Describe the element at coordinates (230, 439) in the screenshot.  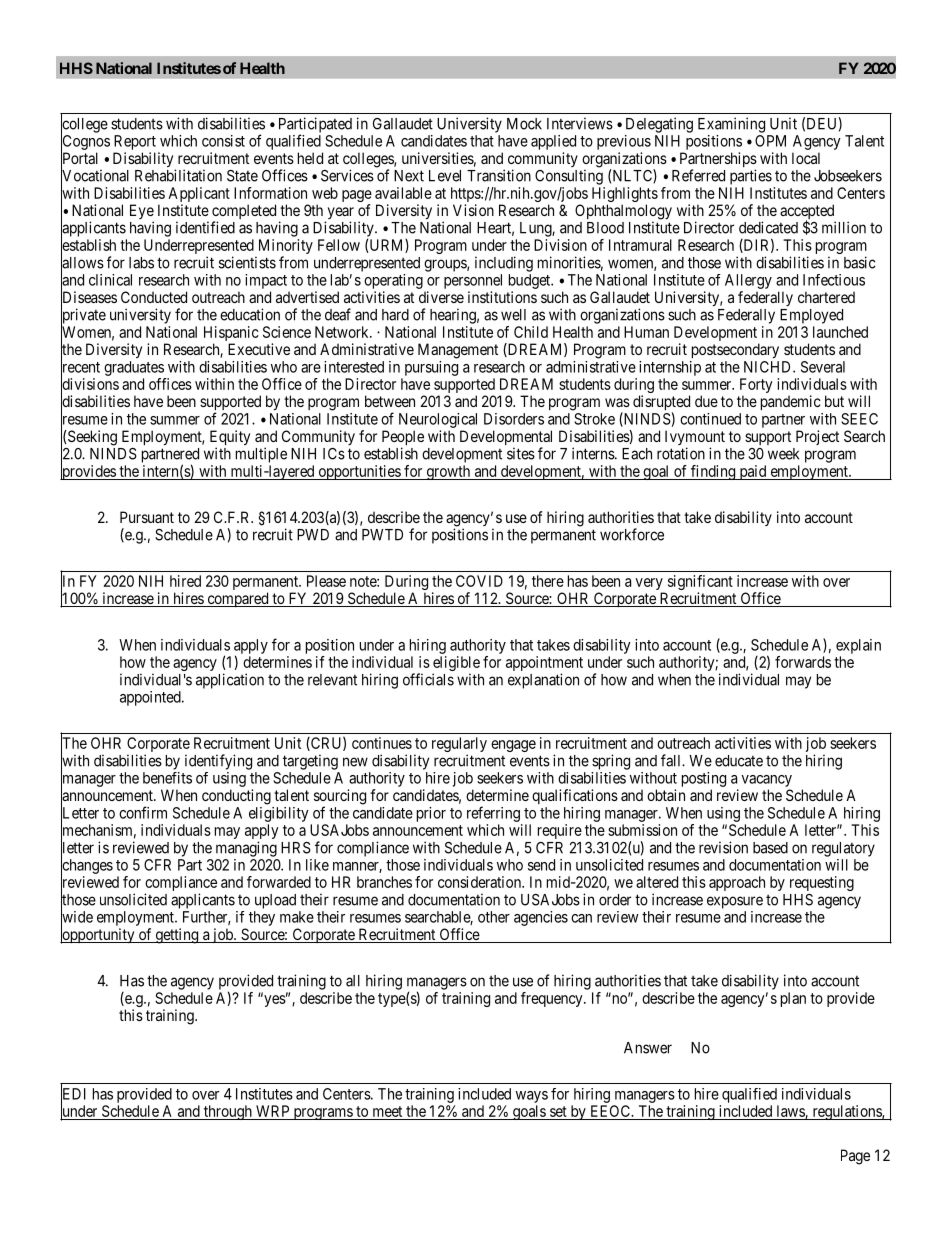
I see `Equity` at that location.
